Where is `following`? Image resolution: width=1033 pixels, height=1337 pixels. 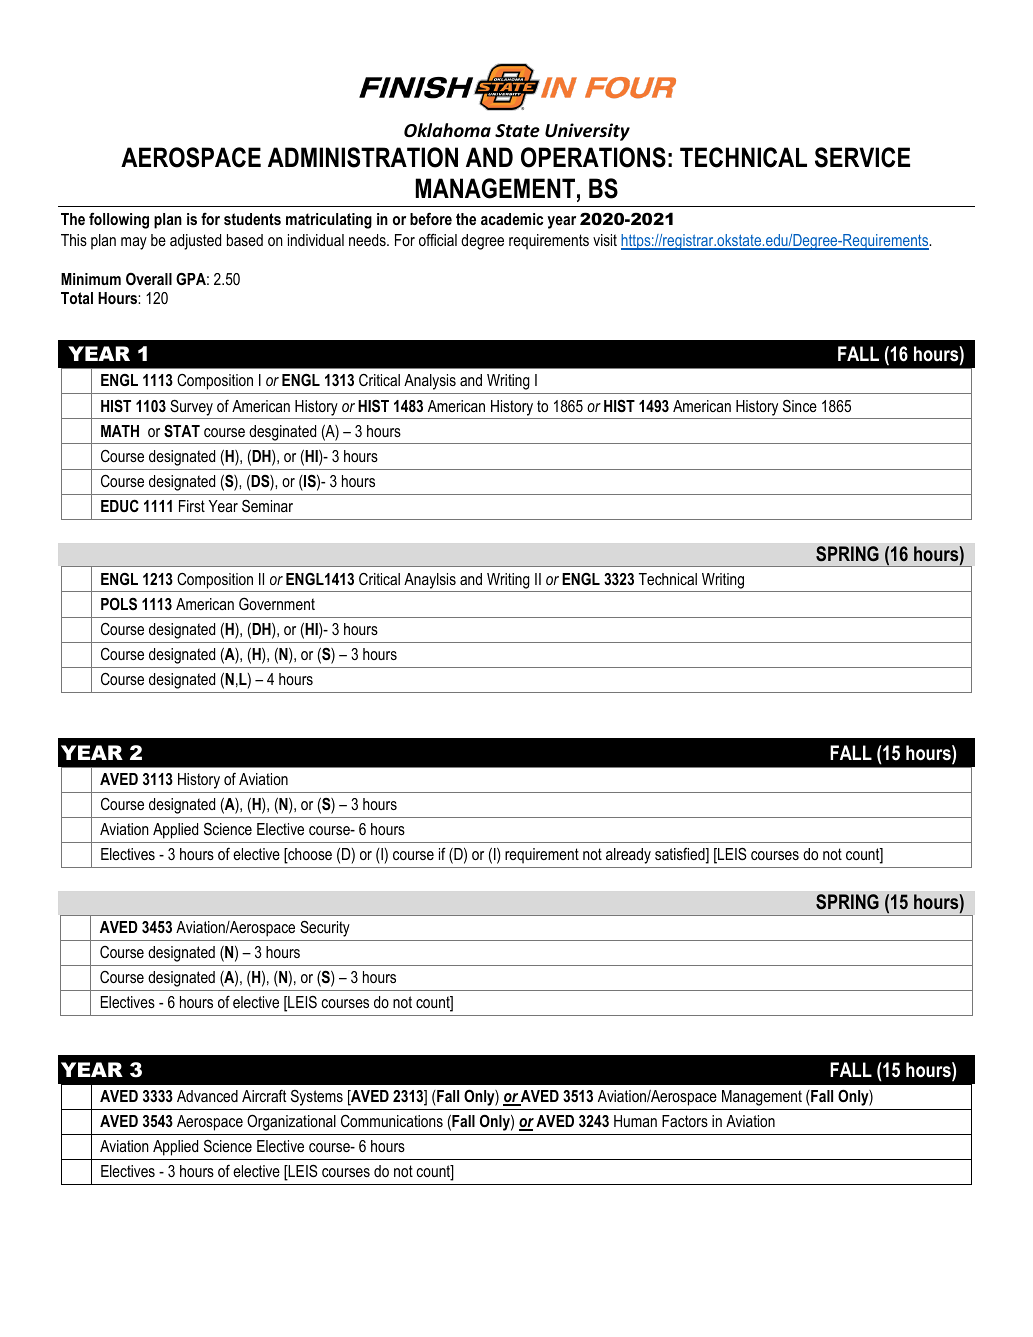 following is located at coordinates (119, 220).
